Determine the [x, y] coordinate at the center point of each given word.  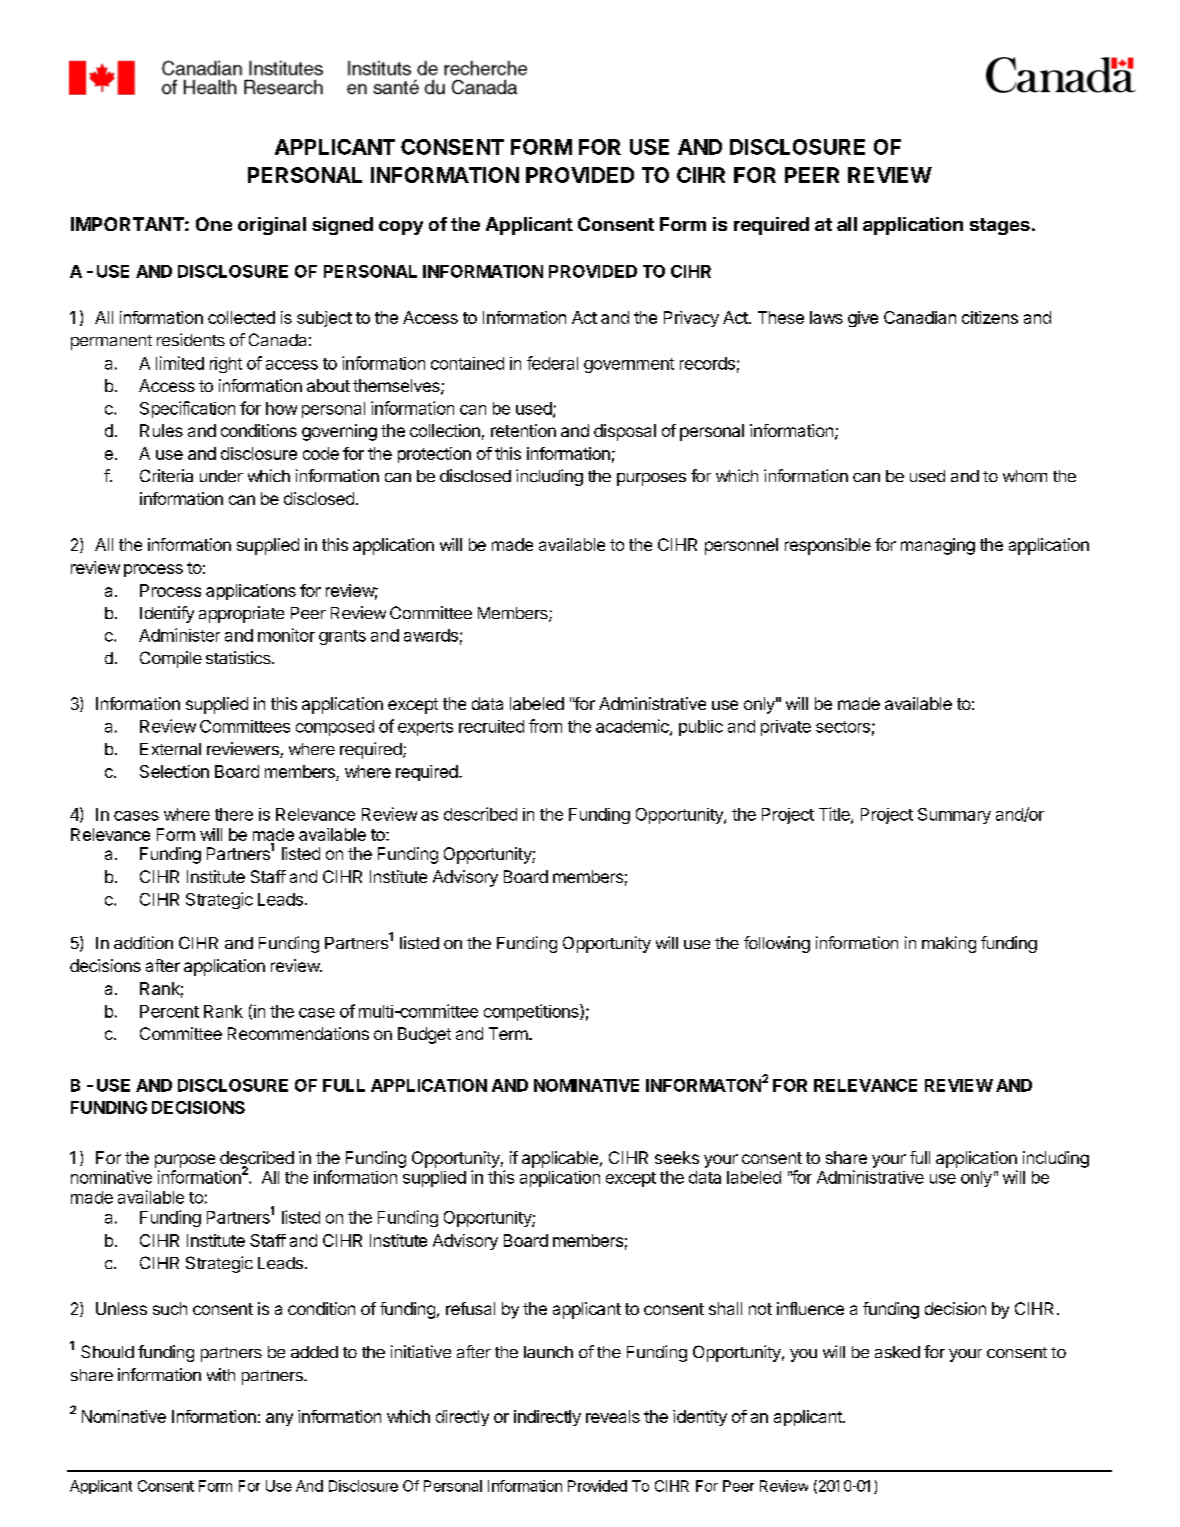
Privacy [691, 319]
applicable [560, 1159]
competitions [532, 1012]
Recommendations [298, 1033]
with [221, 1374]
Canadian [920, 317]
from [545, 726]
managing [938, 546]
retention [523, 430]
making [949, 944]
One [214, 224]
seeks [677, 1157]
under [221, 476]
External [170, 749]
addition [143, 942]
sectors [843, 727]
